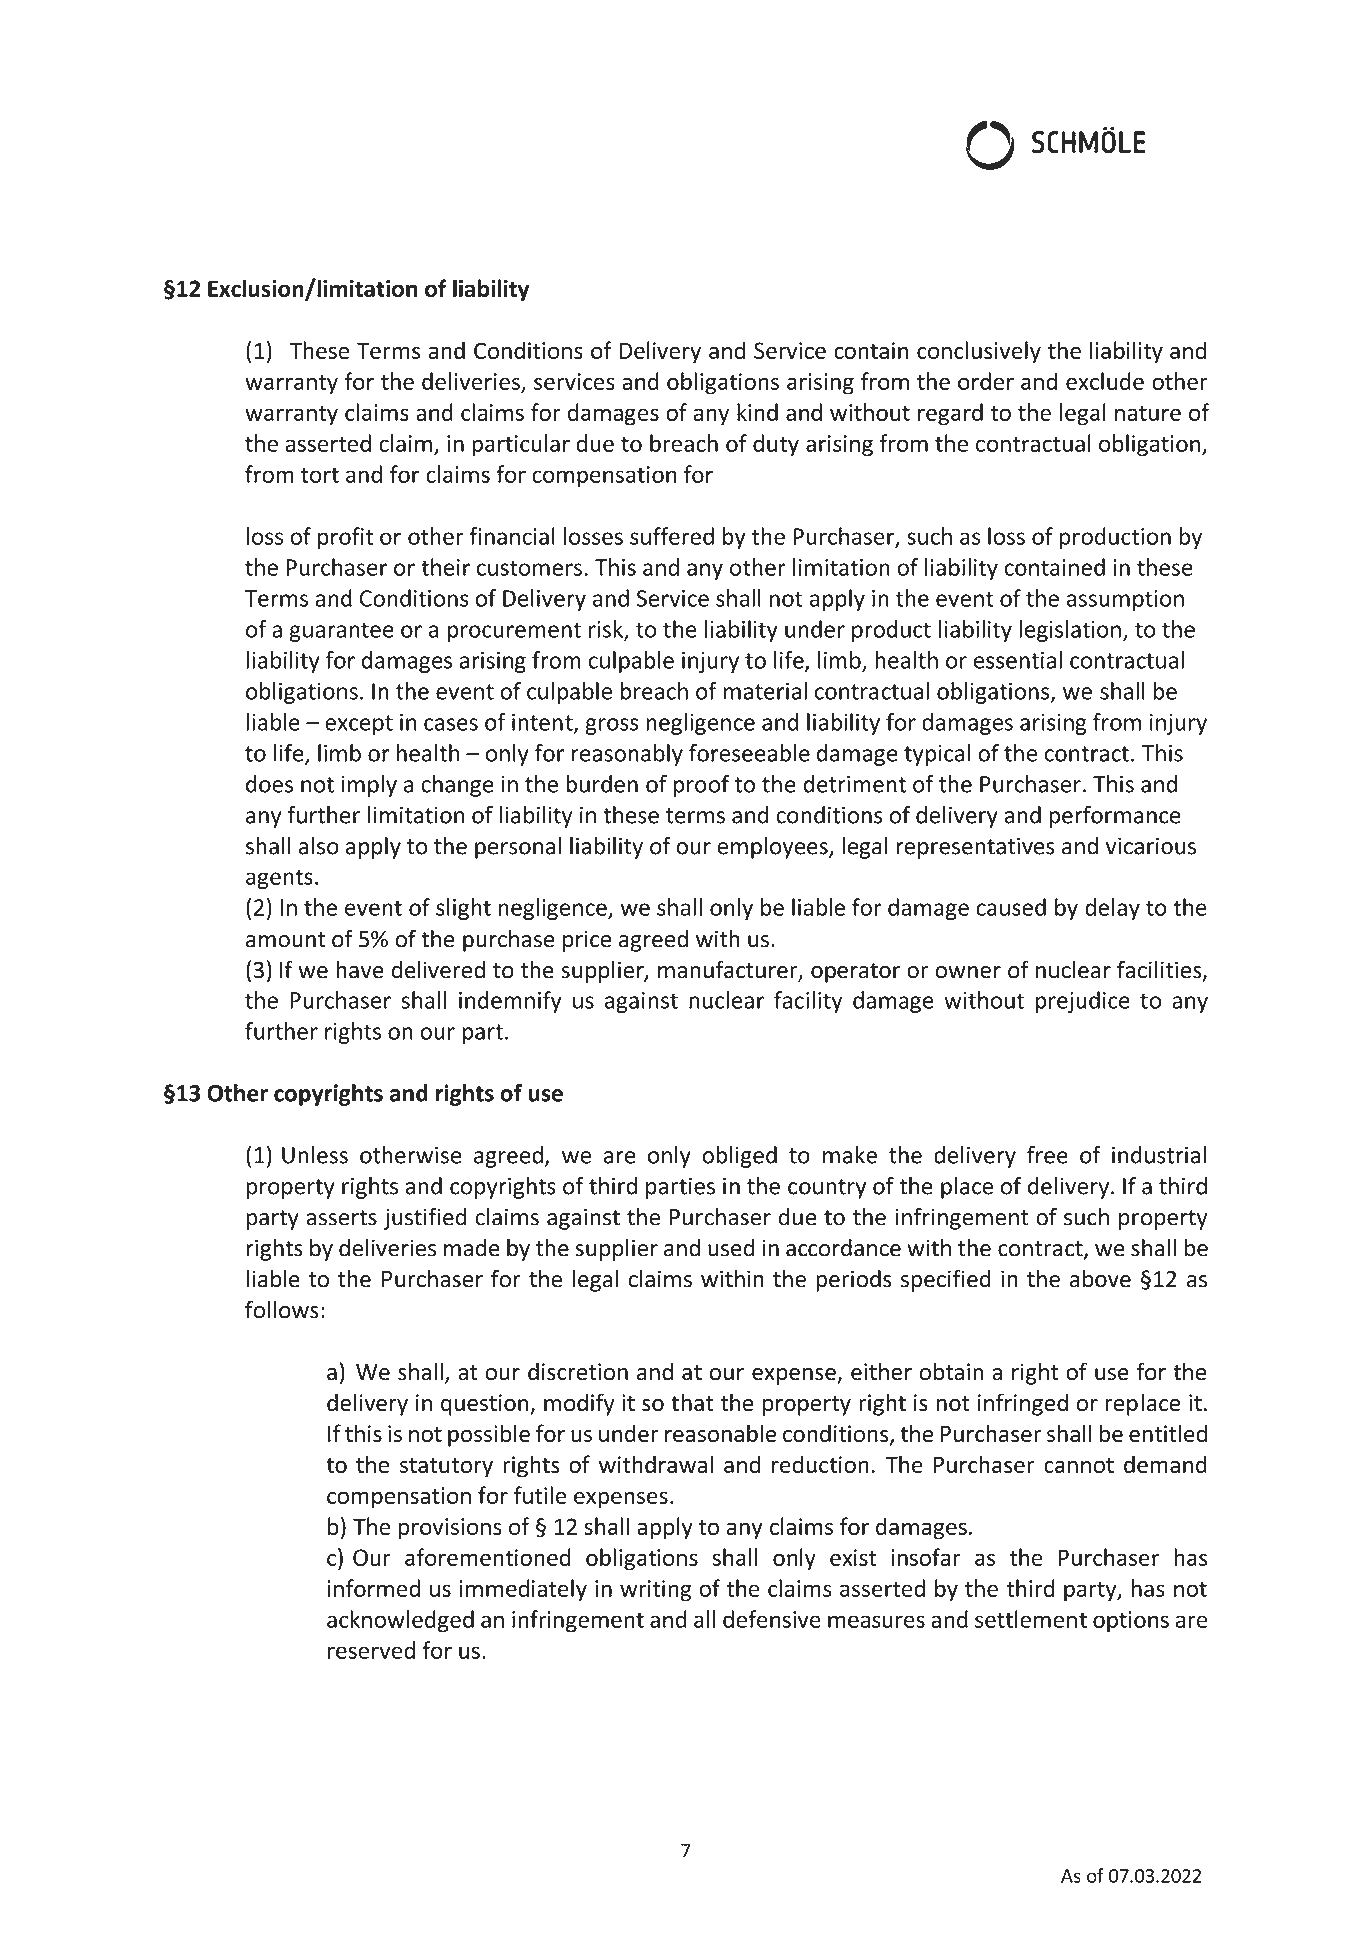 The width and height of the screenshot is (1371, 1939). Describe the element at coordinates (701, 786) in the screenshot. I see `proof` at that location.
